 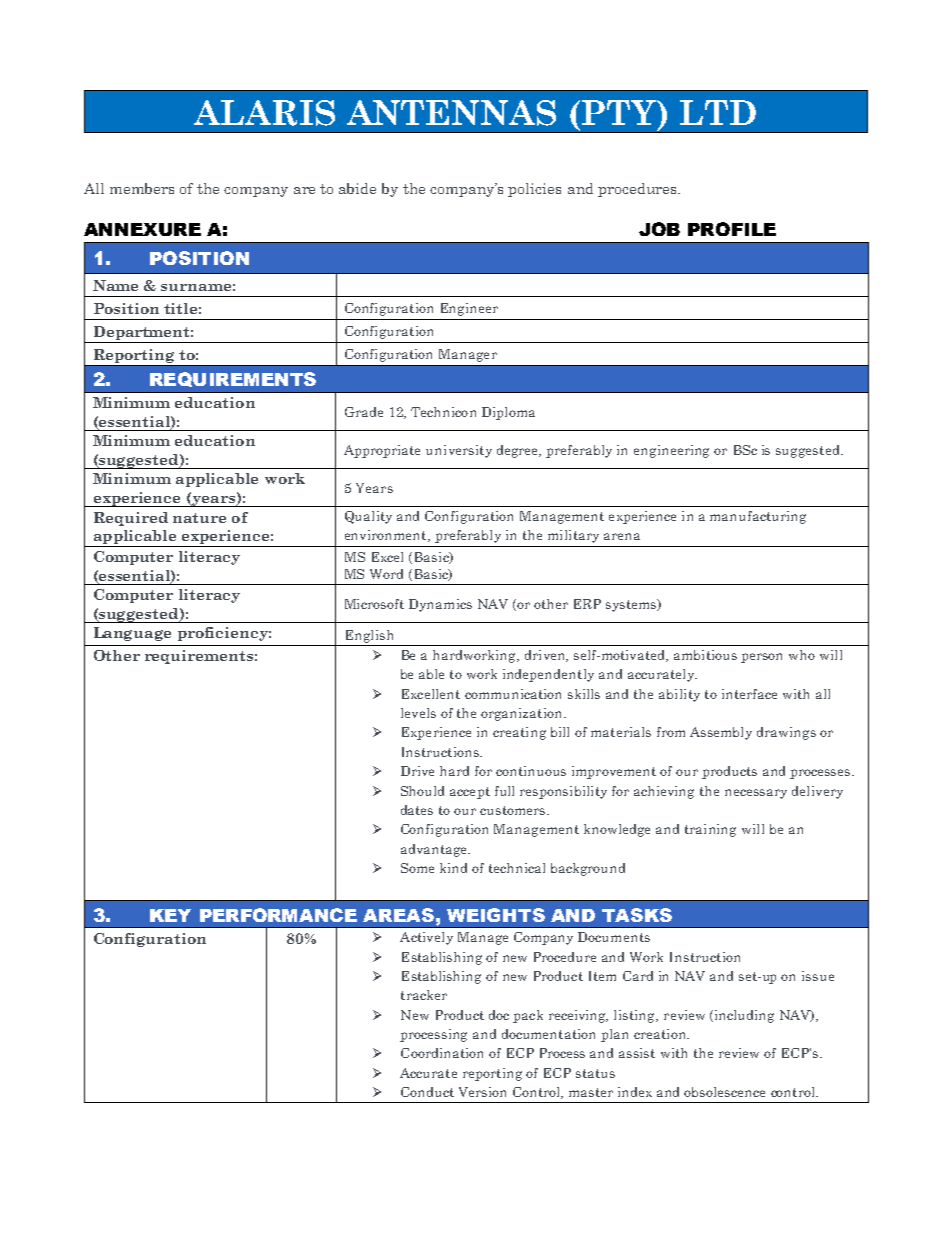 I want to click on LTD, so click(x=718, y=112).
